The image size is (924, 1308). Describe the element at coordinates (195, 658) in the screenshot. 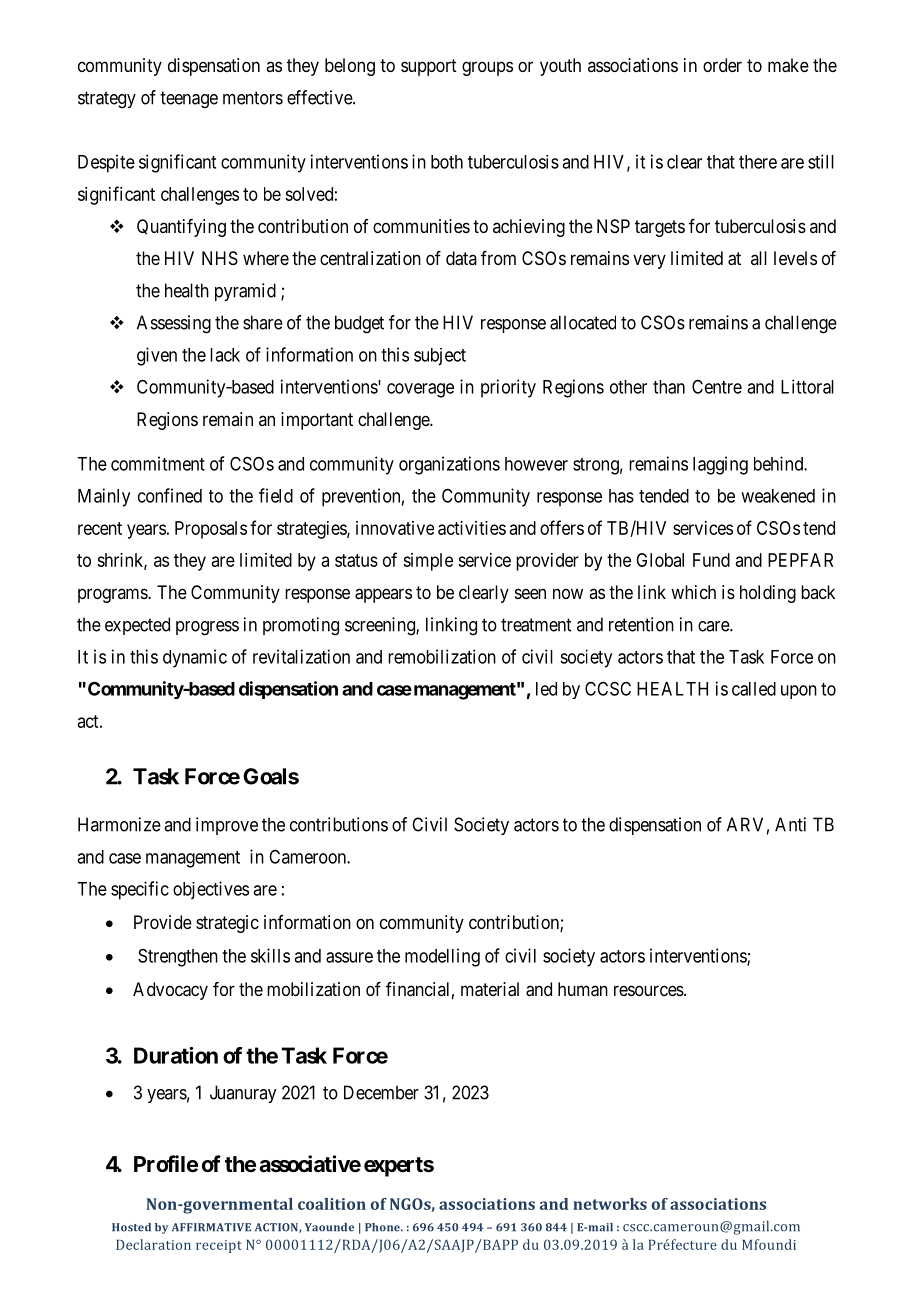

I see `dynamic` at that location.
